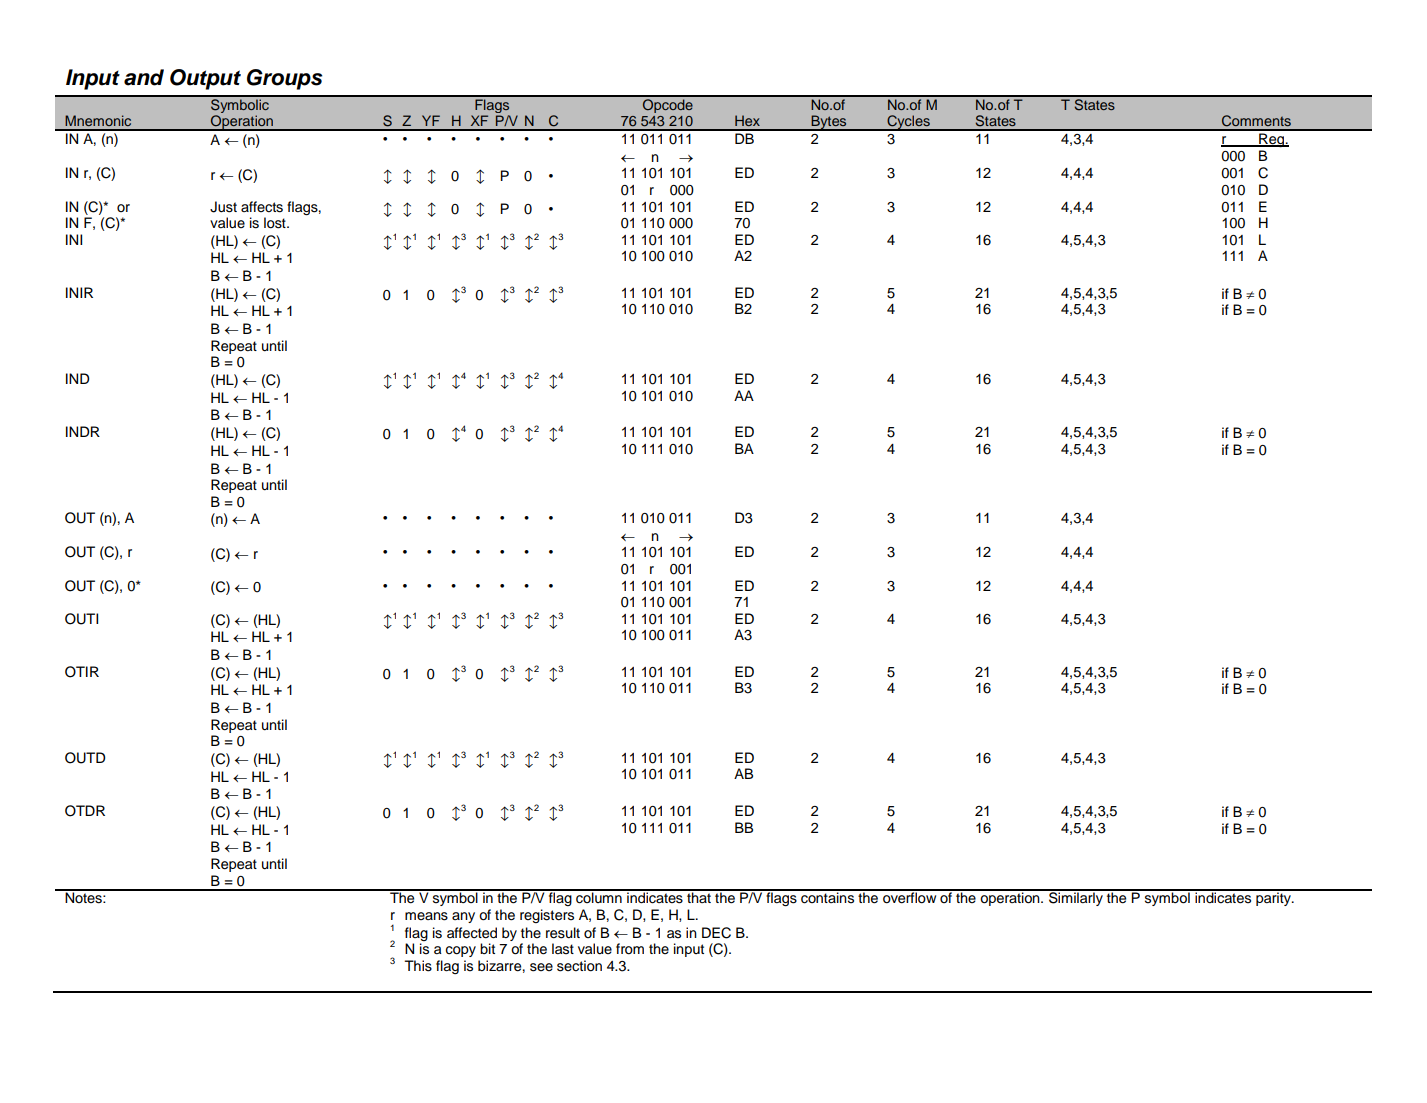 This document has width=1427, height=1103. I want to click on lost, so click(276, 223).
